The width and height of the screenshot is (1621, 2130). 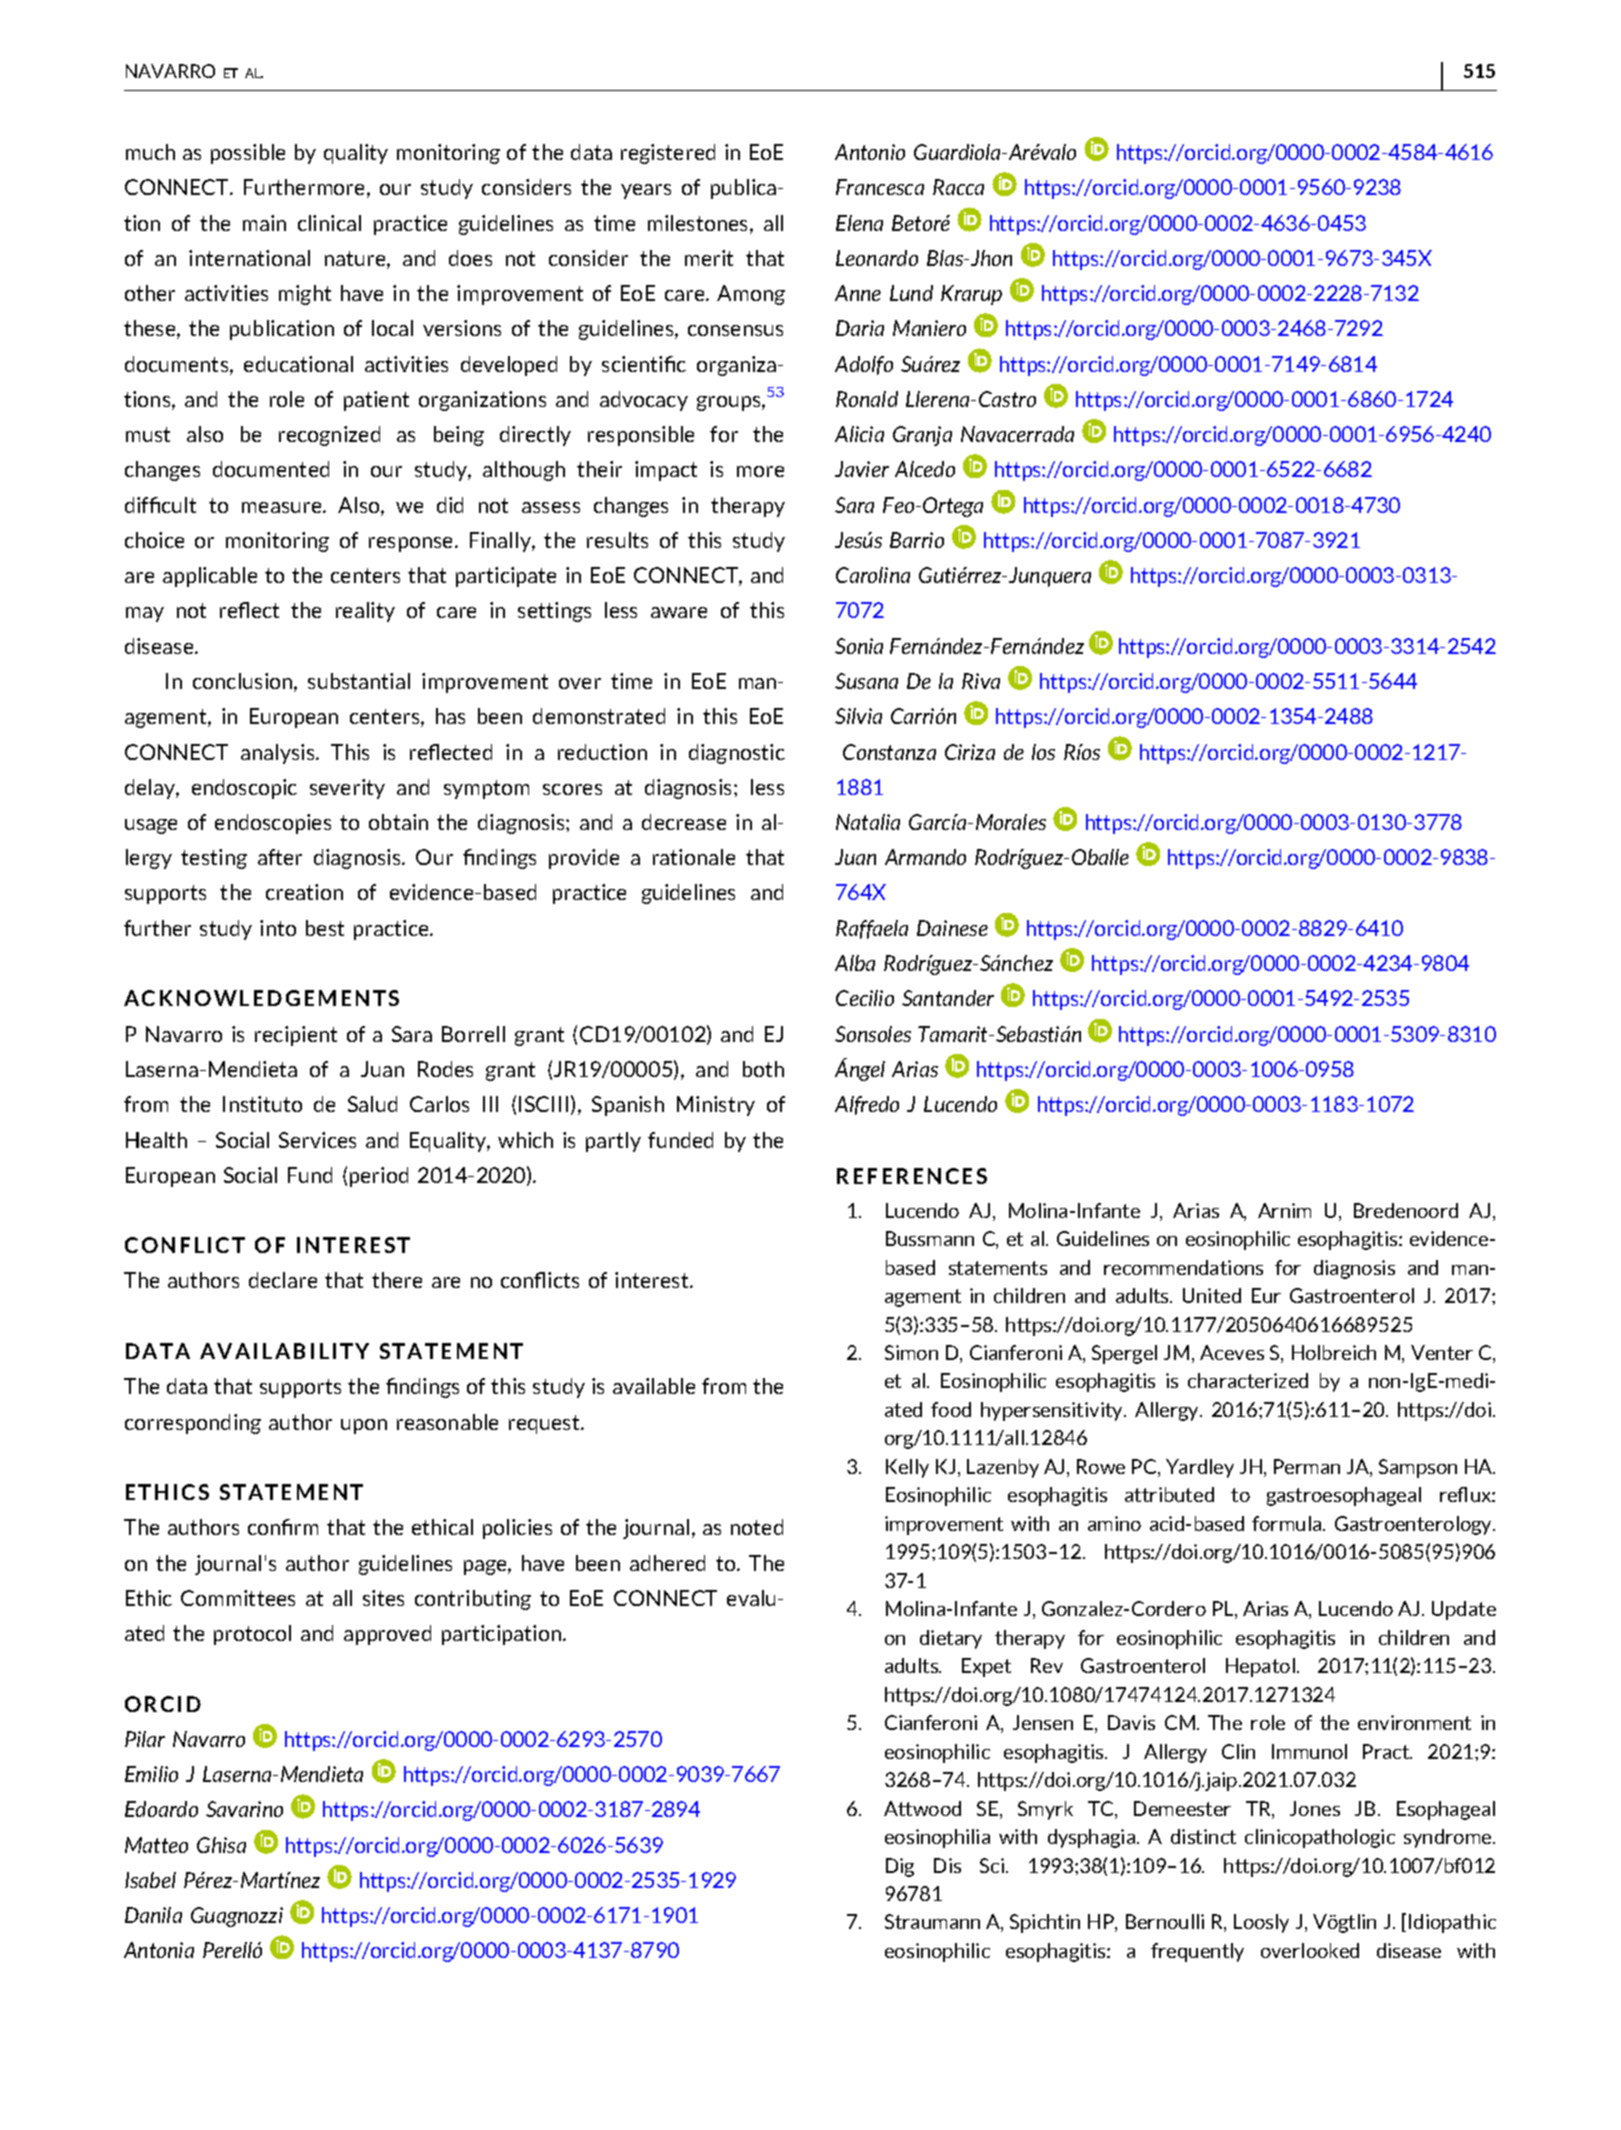 I want to click on Armando, so click(x=925, y=857).
